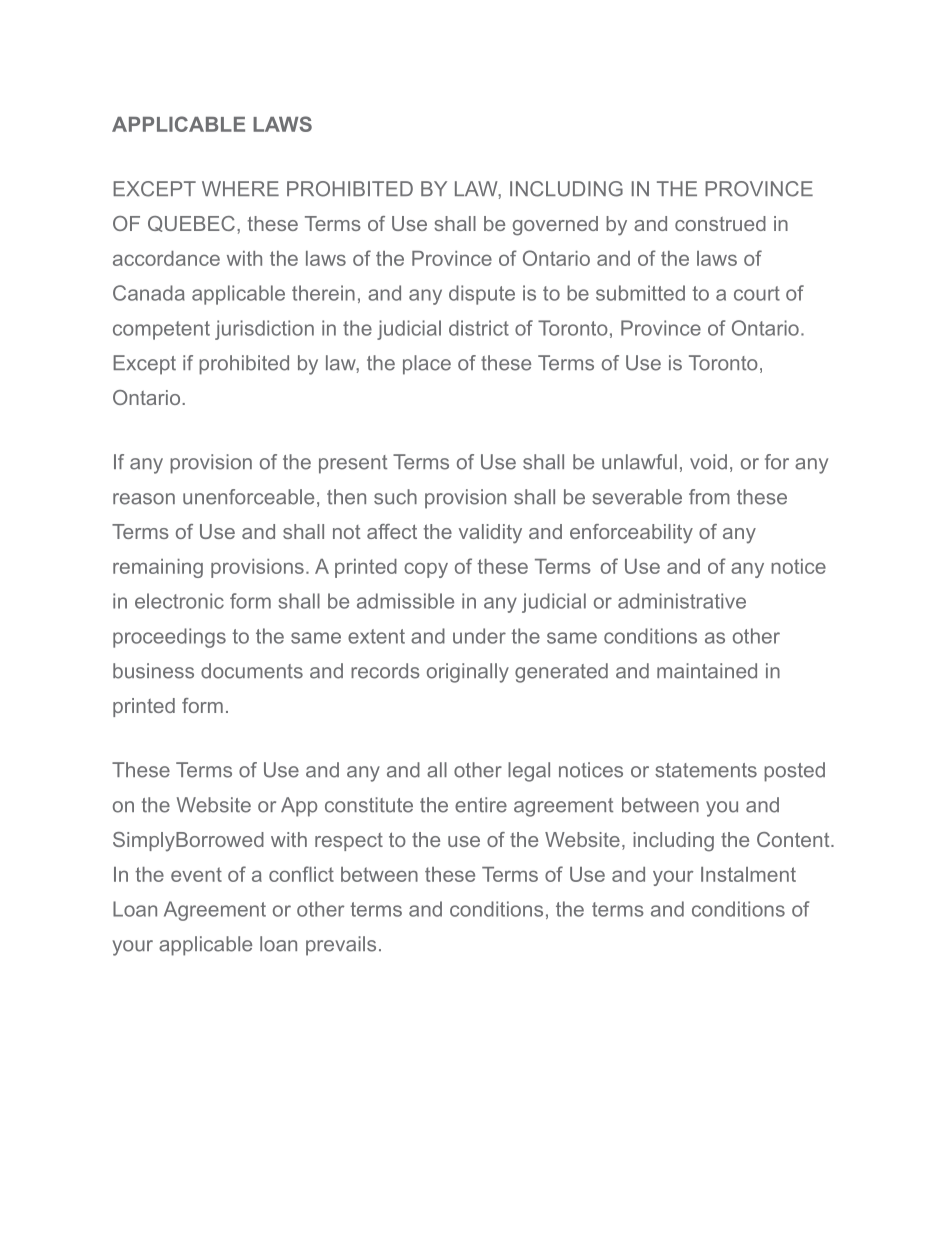  I want to click on administrative, so click(682, 601).
